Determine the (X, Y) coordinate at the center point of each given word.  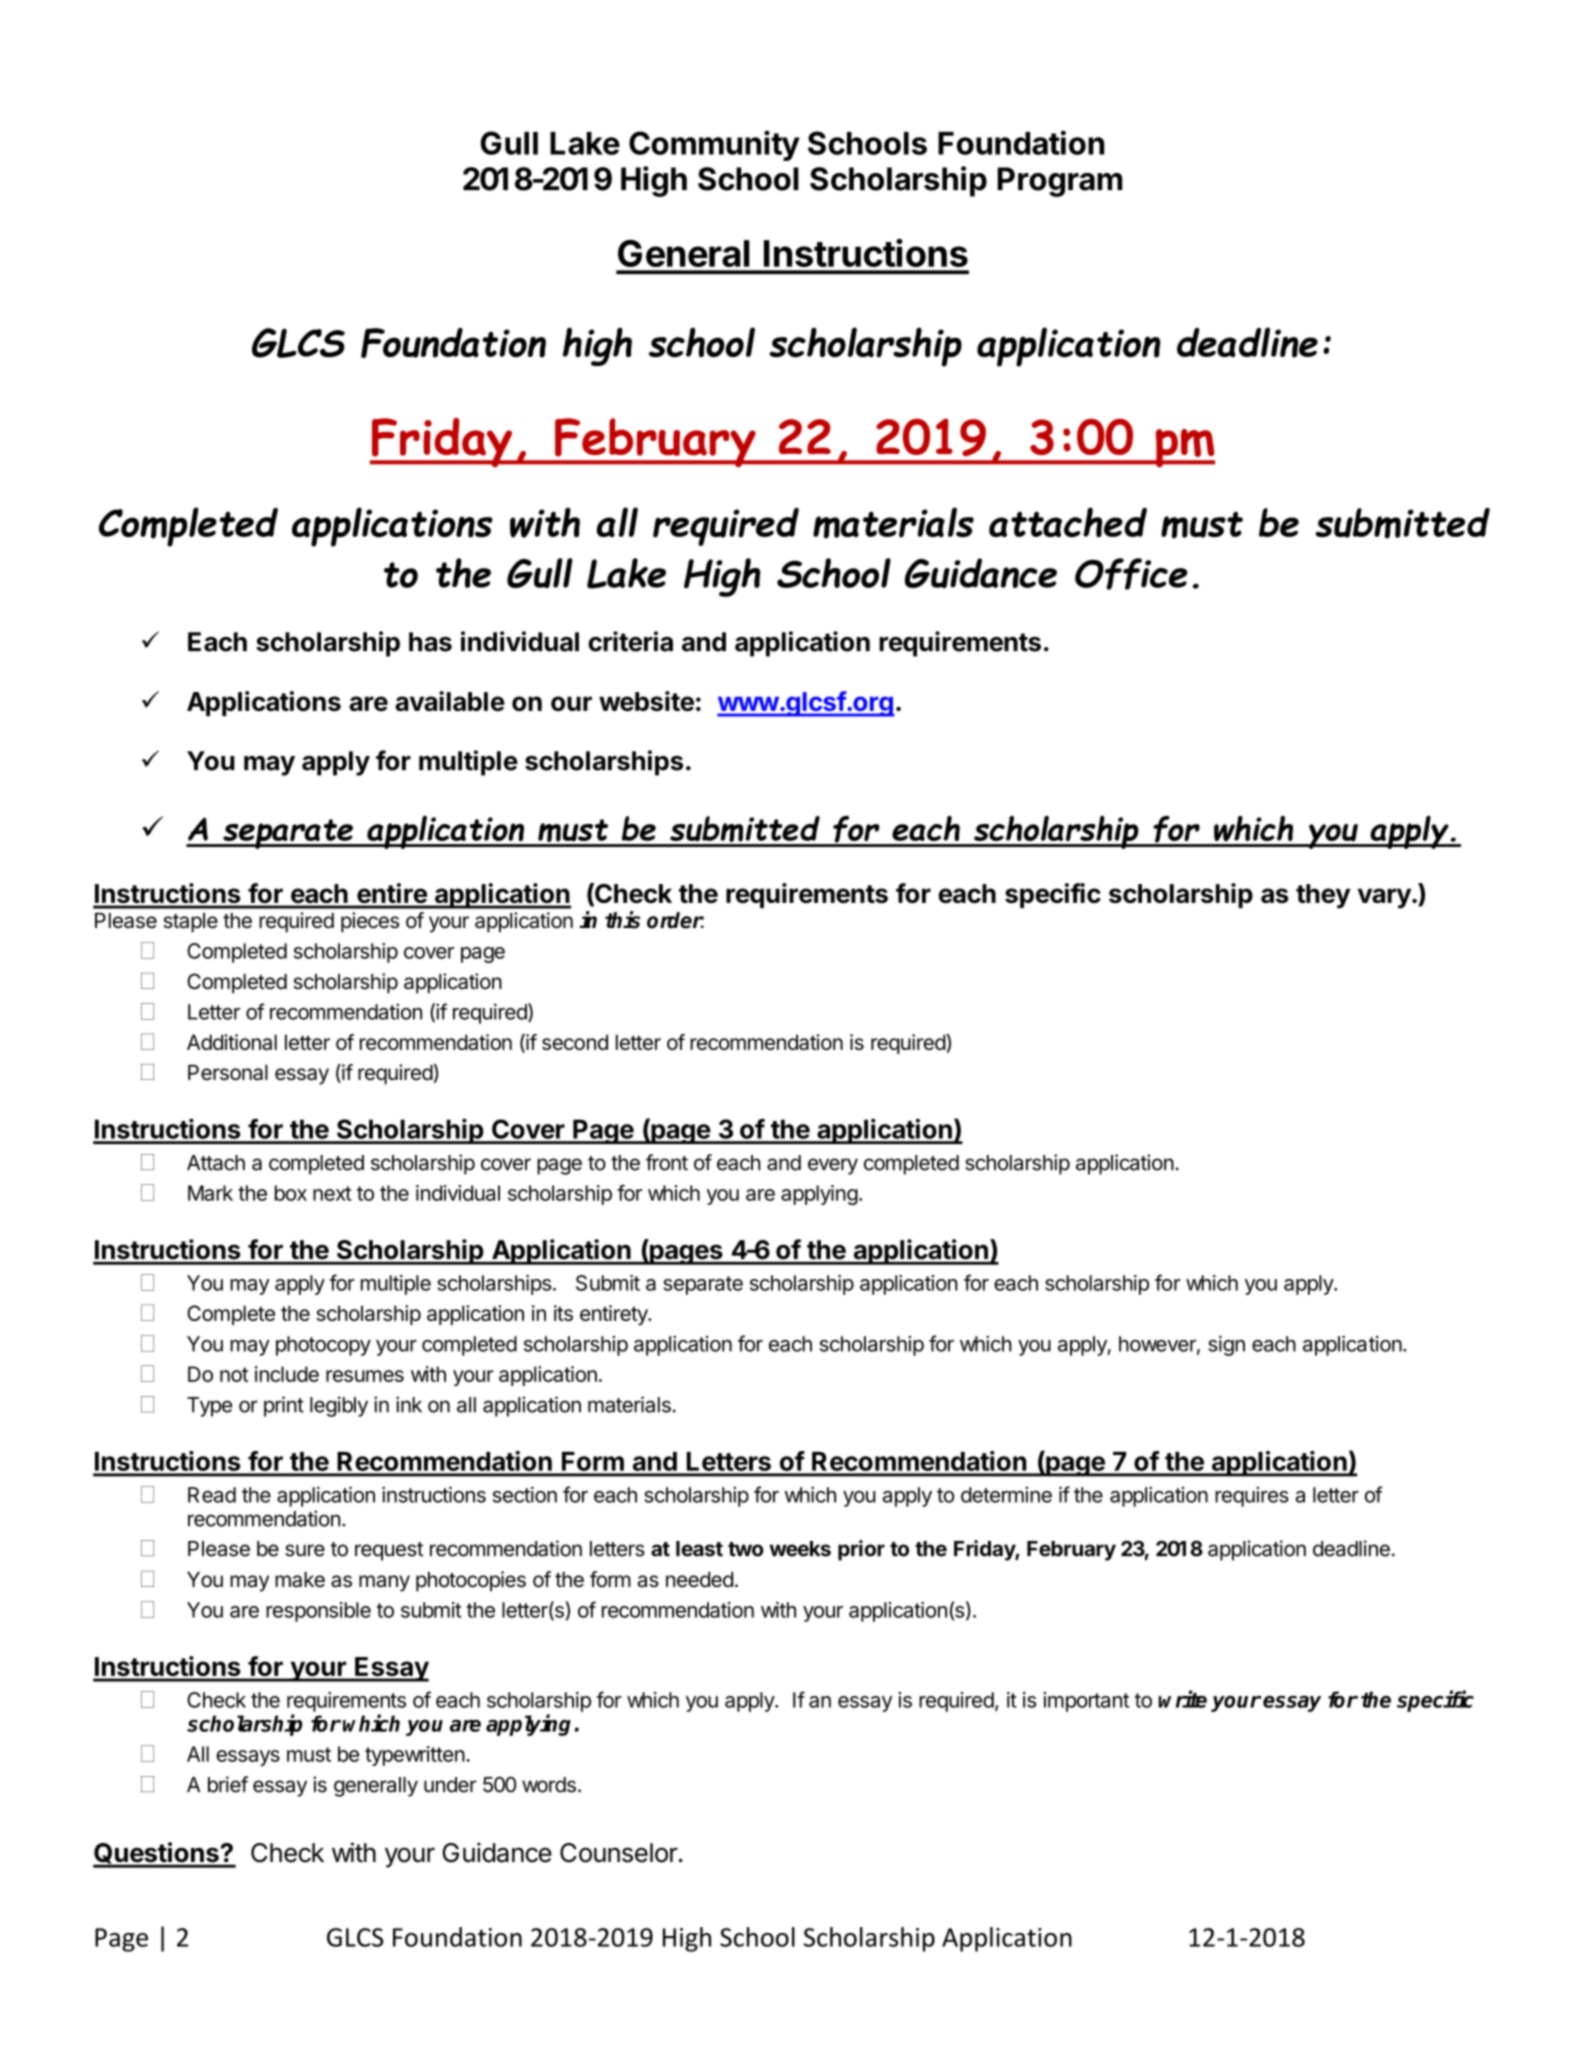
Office (1131, 574)
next (332, 1193)
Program (1059, 182)
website (646, 701)
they (1323, 896)
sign (1226, 1345)
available (450, 701)
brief (228, 1784)
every (833, 1166)
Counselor (619, 1853)
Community (714, 145)
